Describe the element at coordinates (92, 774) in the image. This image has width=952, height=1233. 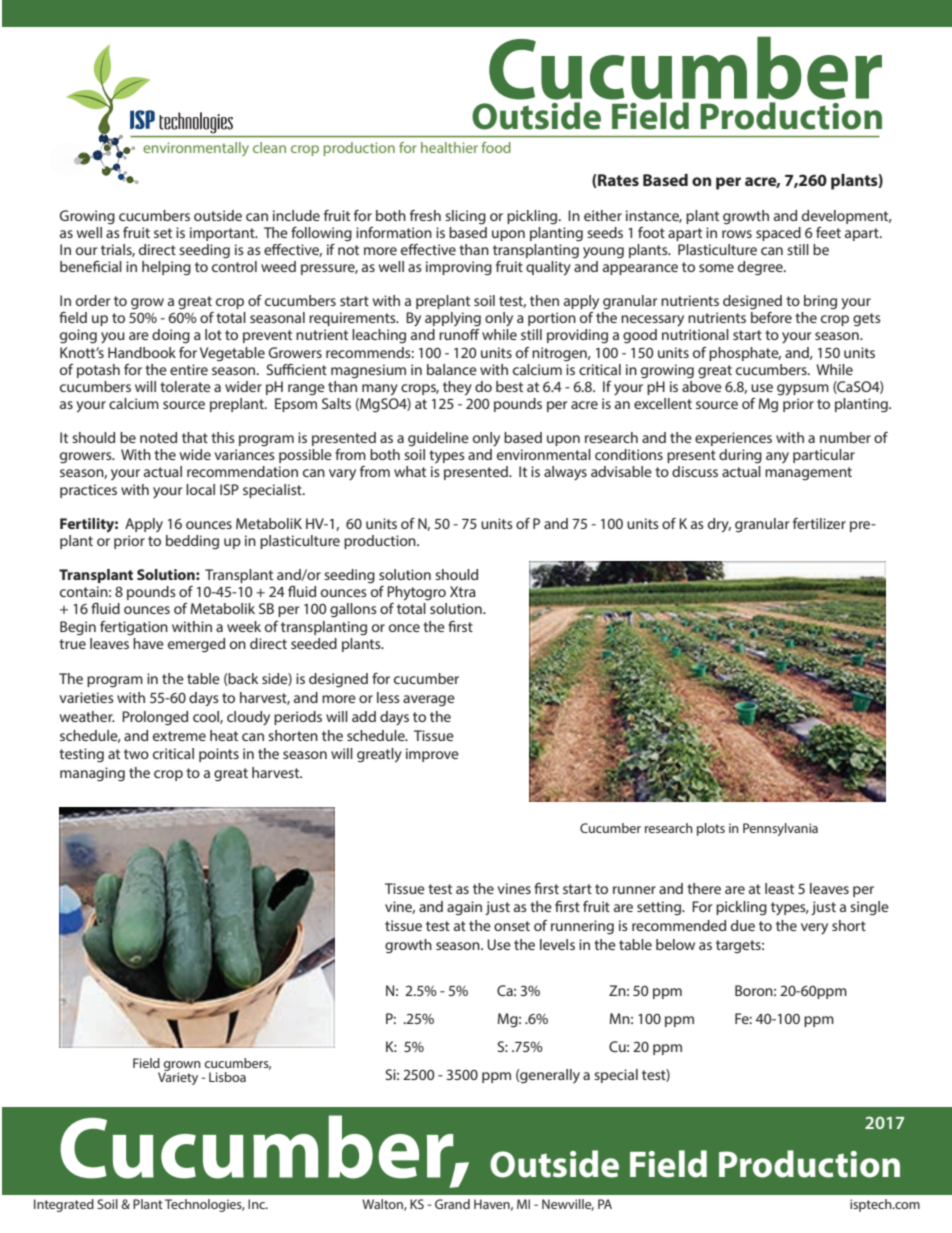
I see `managing` at that location.
